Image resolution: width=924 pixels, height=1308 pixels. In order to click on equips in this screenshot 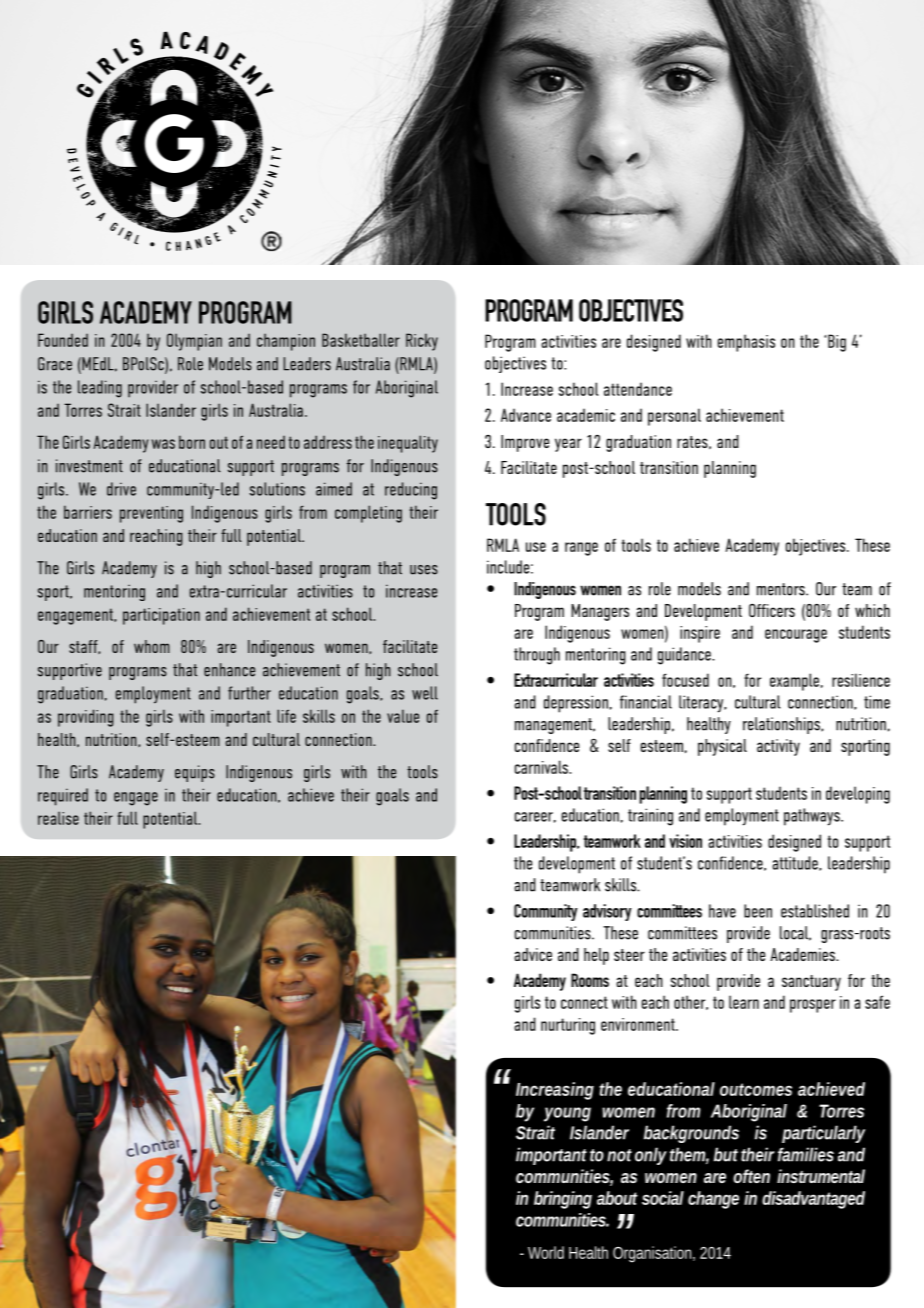, I will do `click(195, 773)`.
